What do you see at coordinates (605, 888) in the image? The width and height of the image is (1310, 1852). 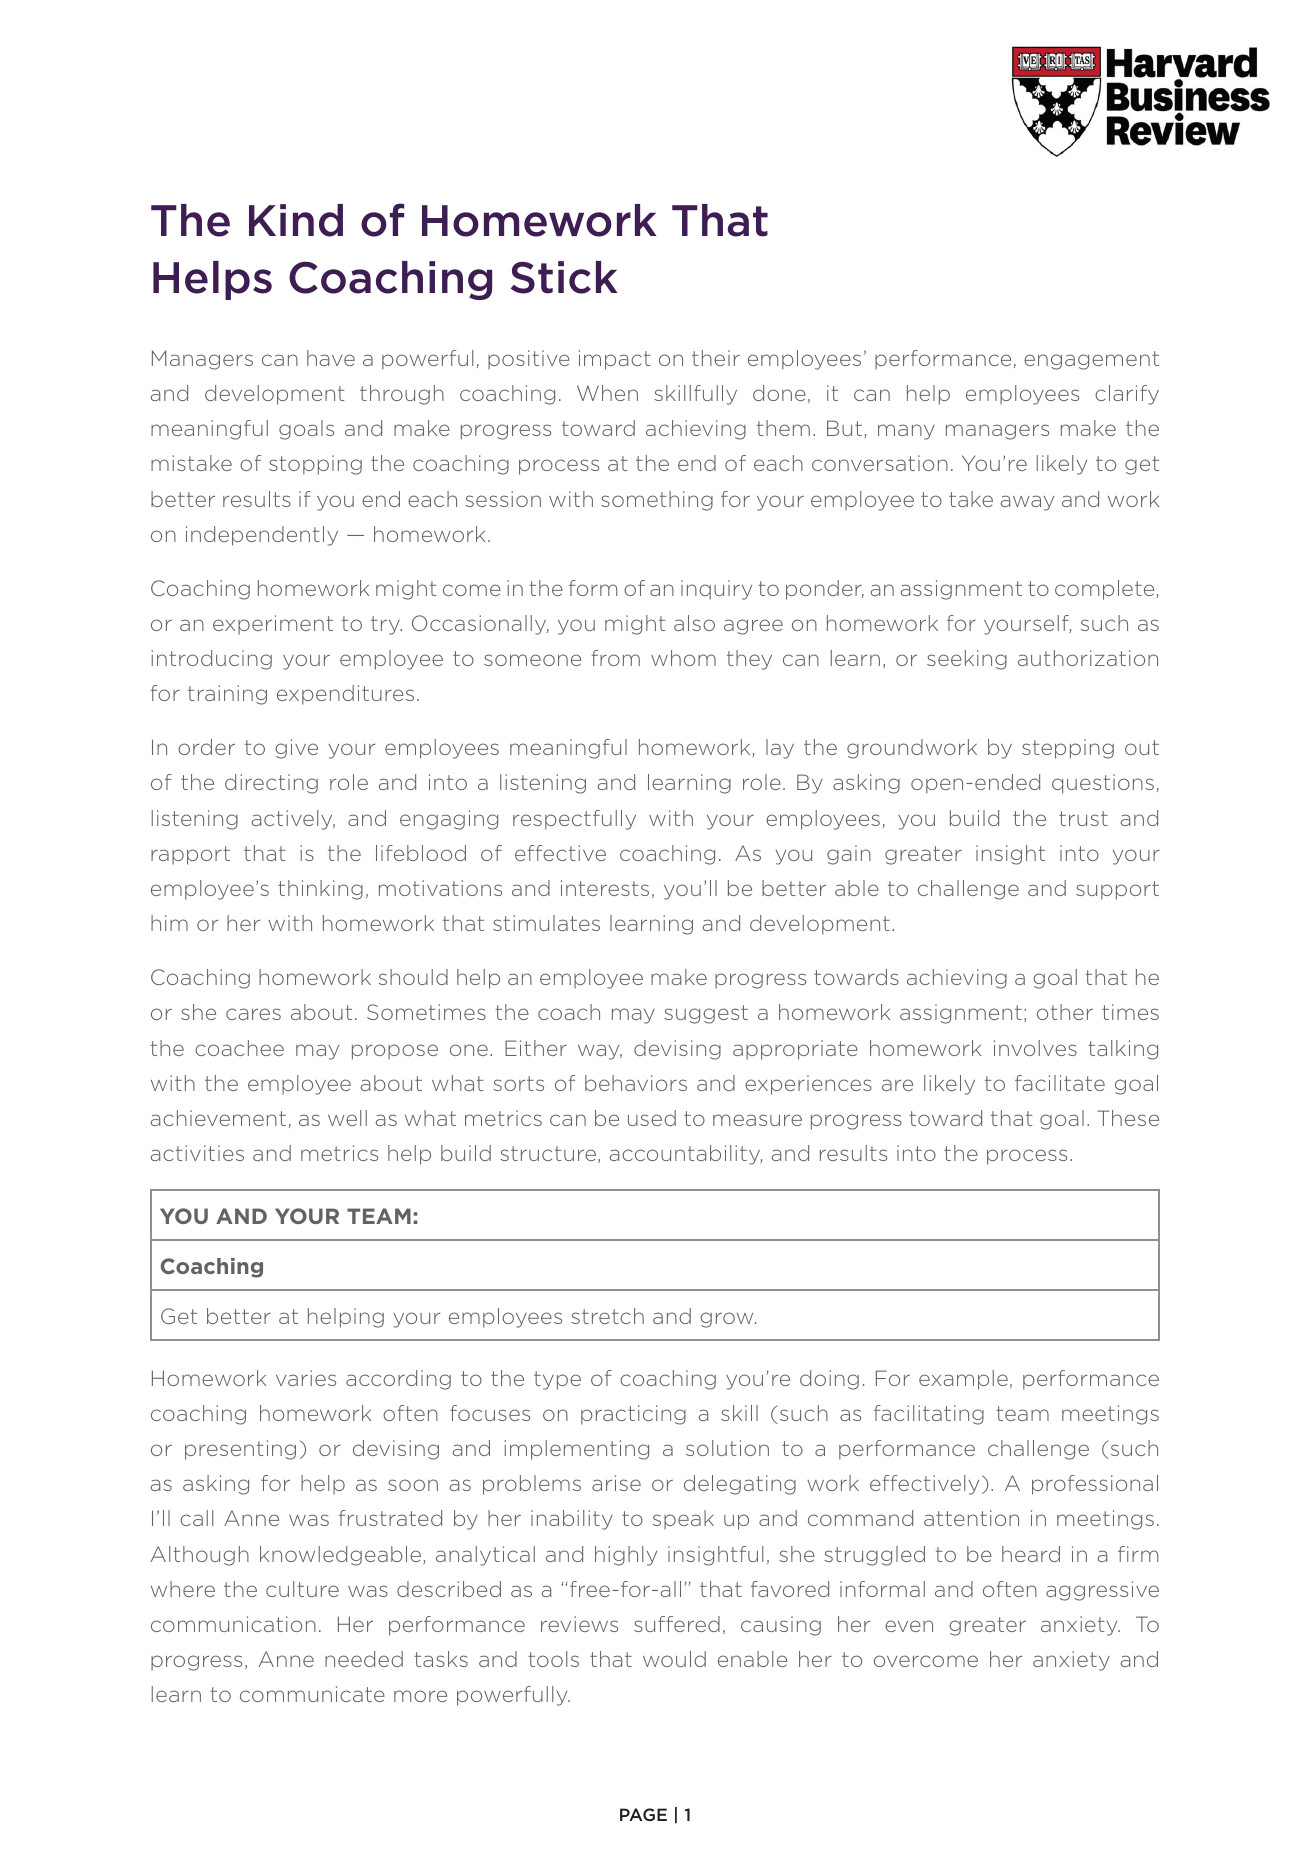 I see `interests` at bounding box center [605, 888].
